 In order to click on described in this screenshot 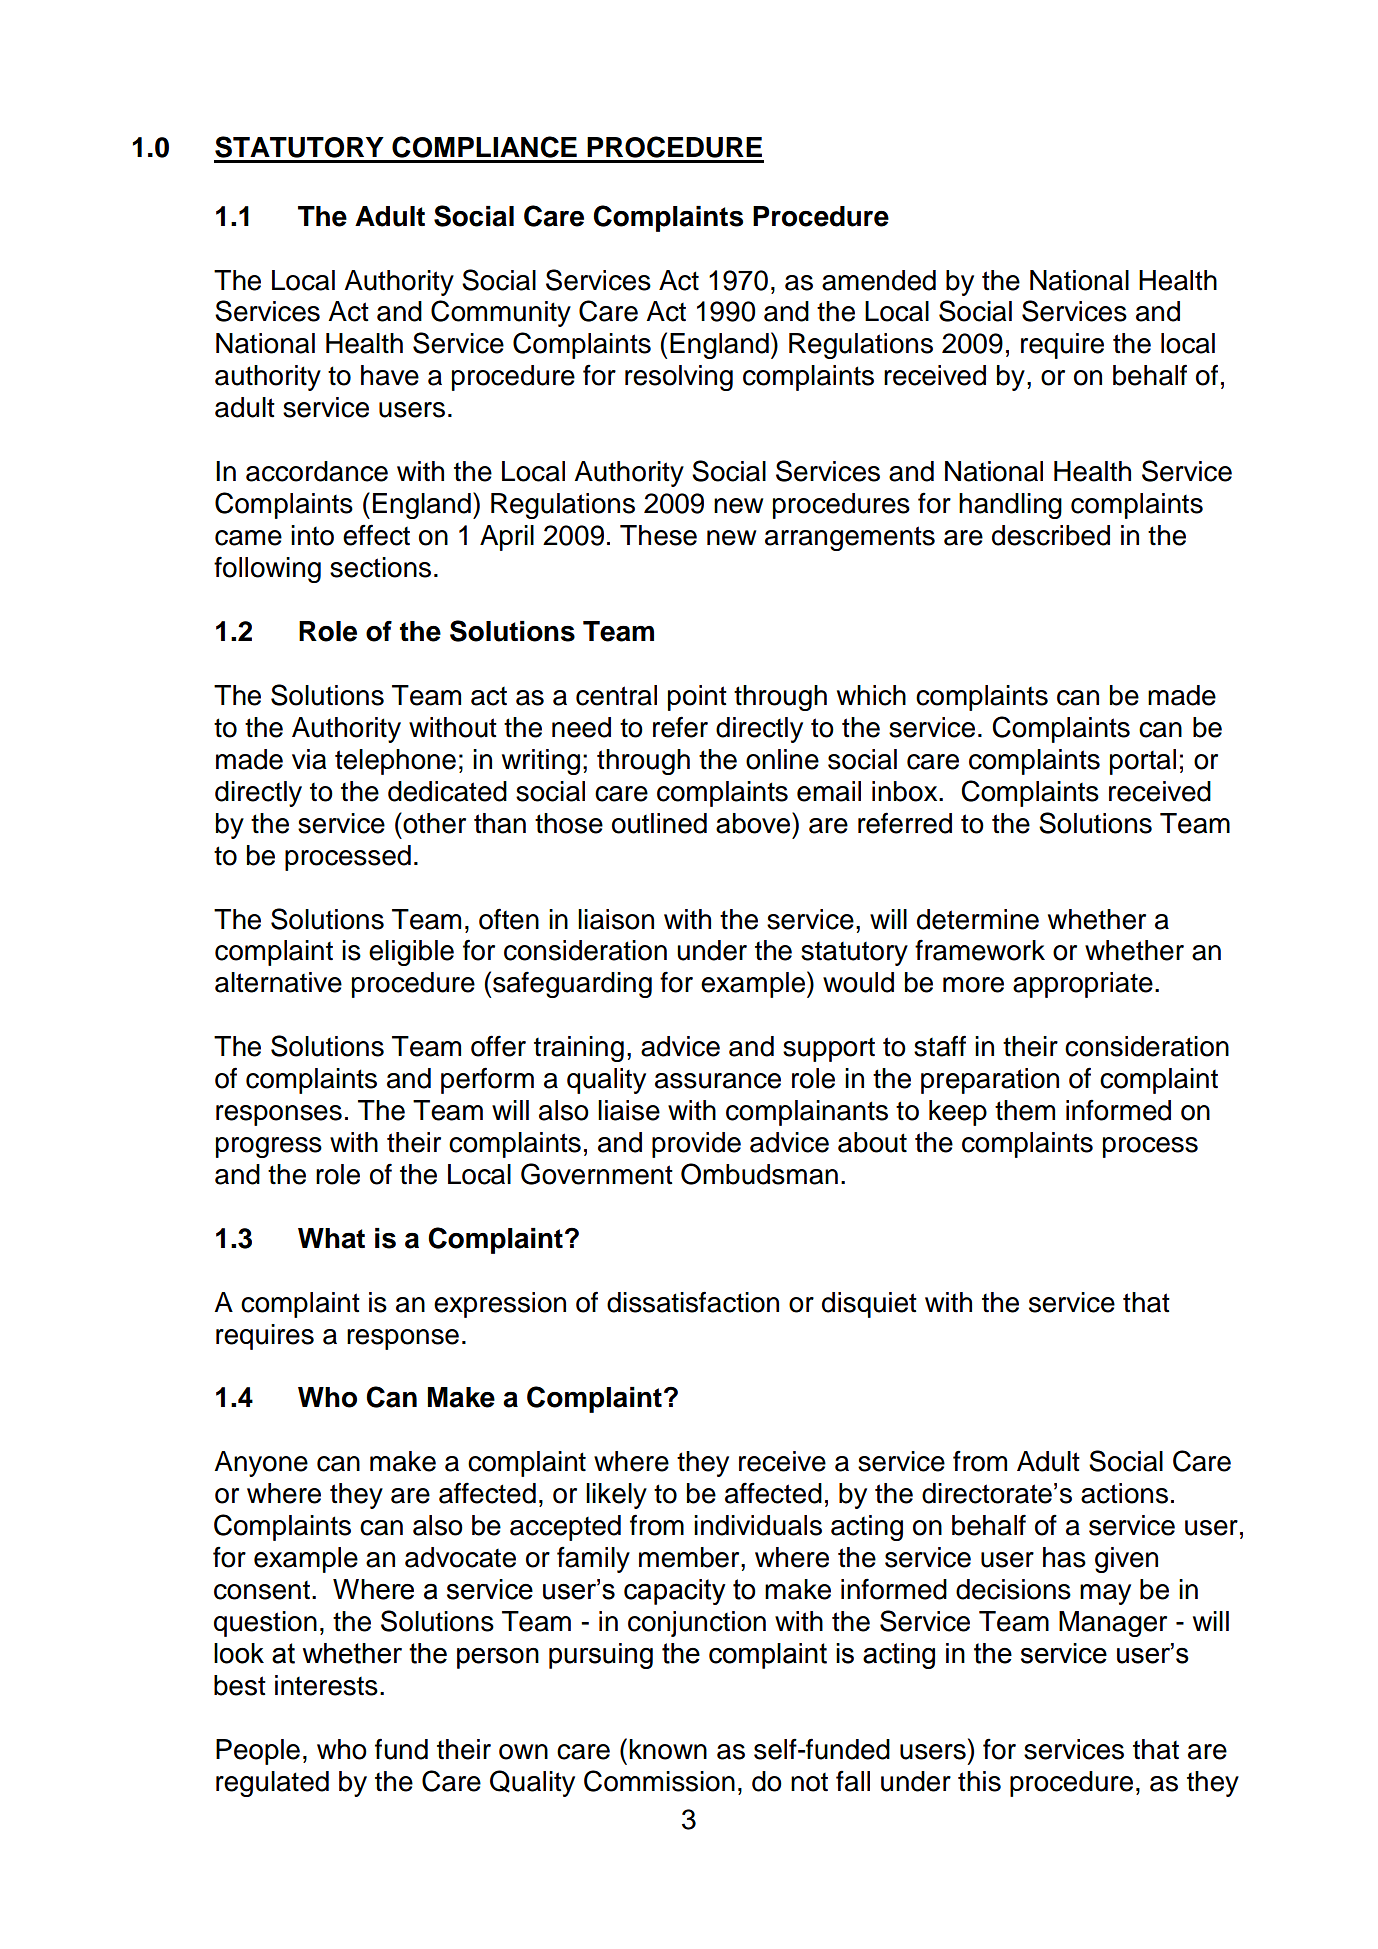, I will do `click(1051, 535)`.
